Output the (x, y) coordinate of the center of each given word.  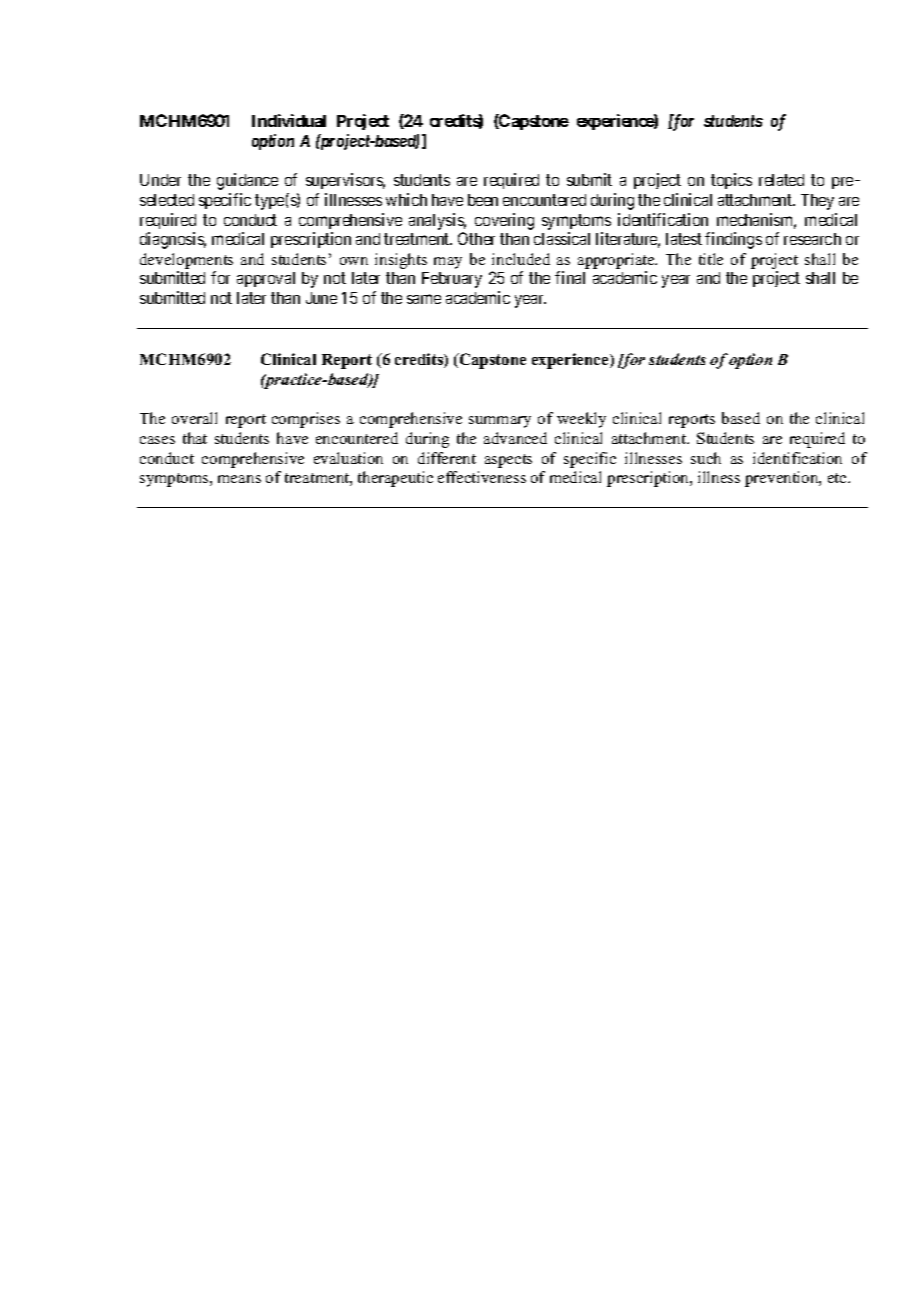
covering (504, 221)
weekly (581, 420)
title (711, 259)
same (424, 299)
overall (194, 418)
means (239, 479)
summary (500, 422)
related (781, 180)
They (817, 202)
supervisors (345, 181)
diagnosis (173, 240)
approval (266, 279)
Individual (289, 120)
